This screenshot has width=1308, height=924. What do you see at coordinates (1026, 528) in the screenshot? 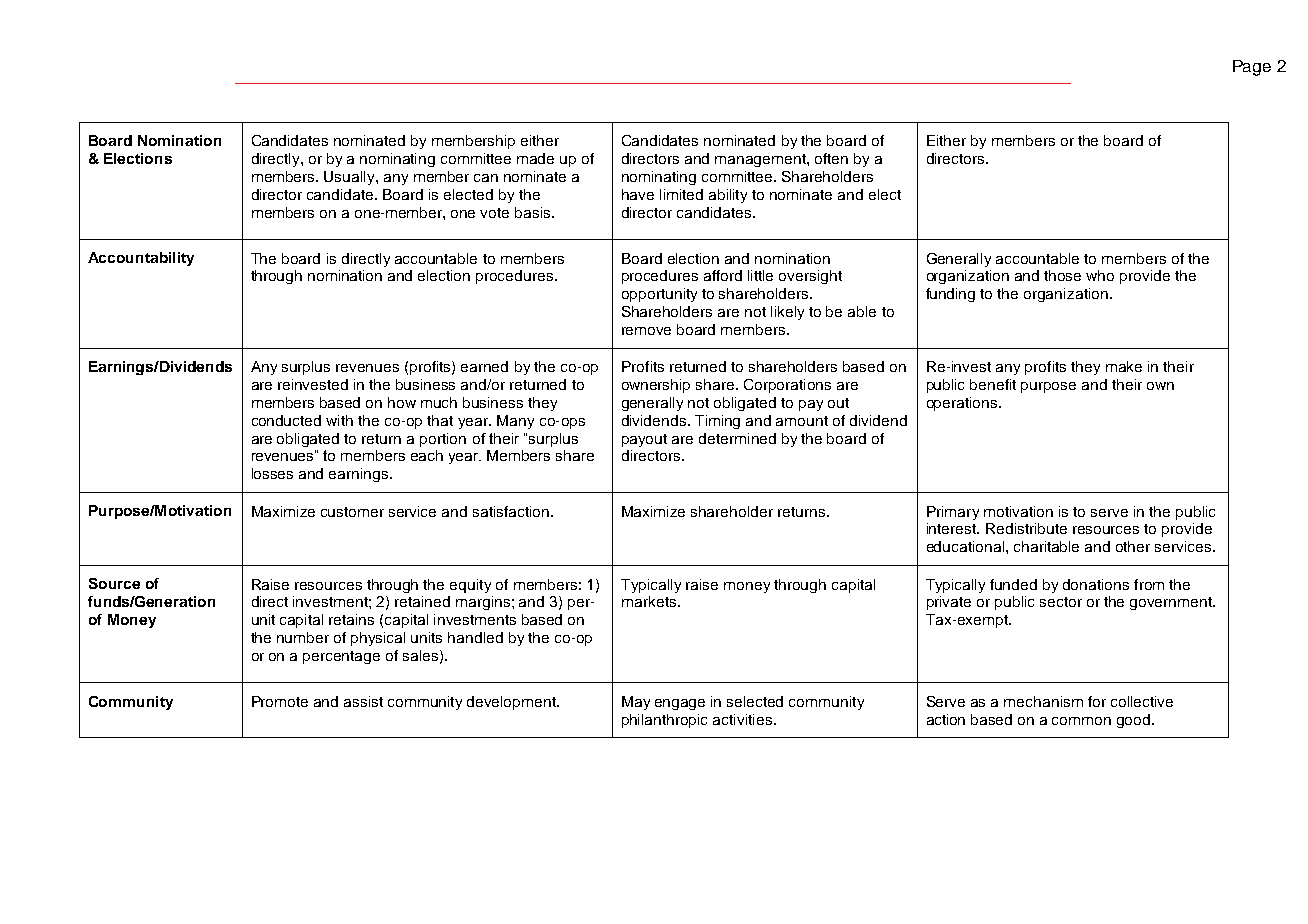
I see `Redistribute` at bounding box center [1026, 528].
